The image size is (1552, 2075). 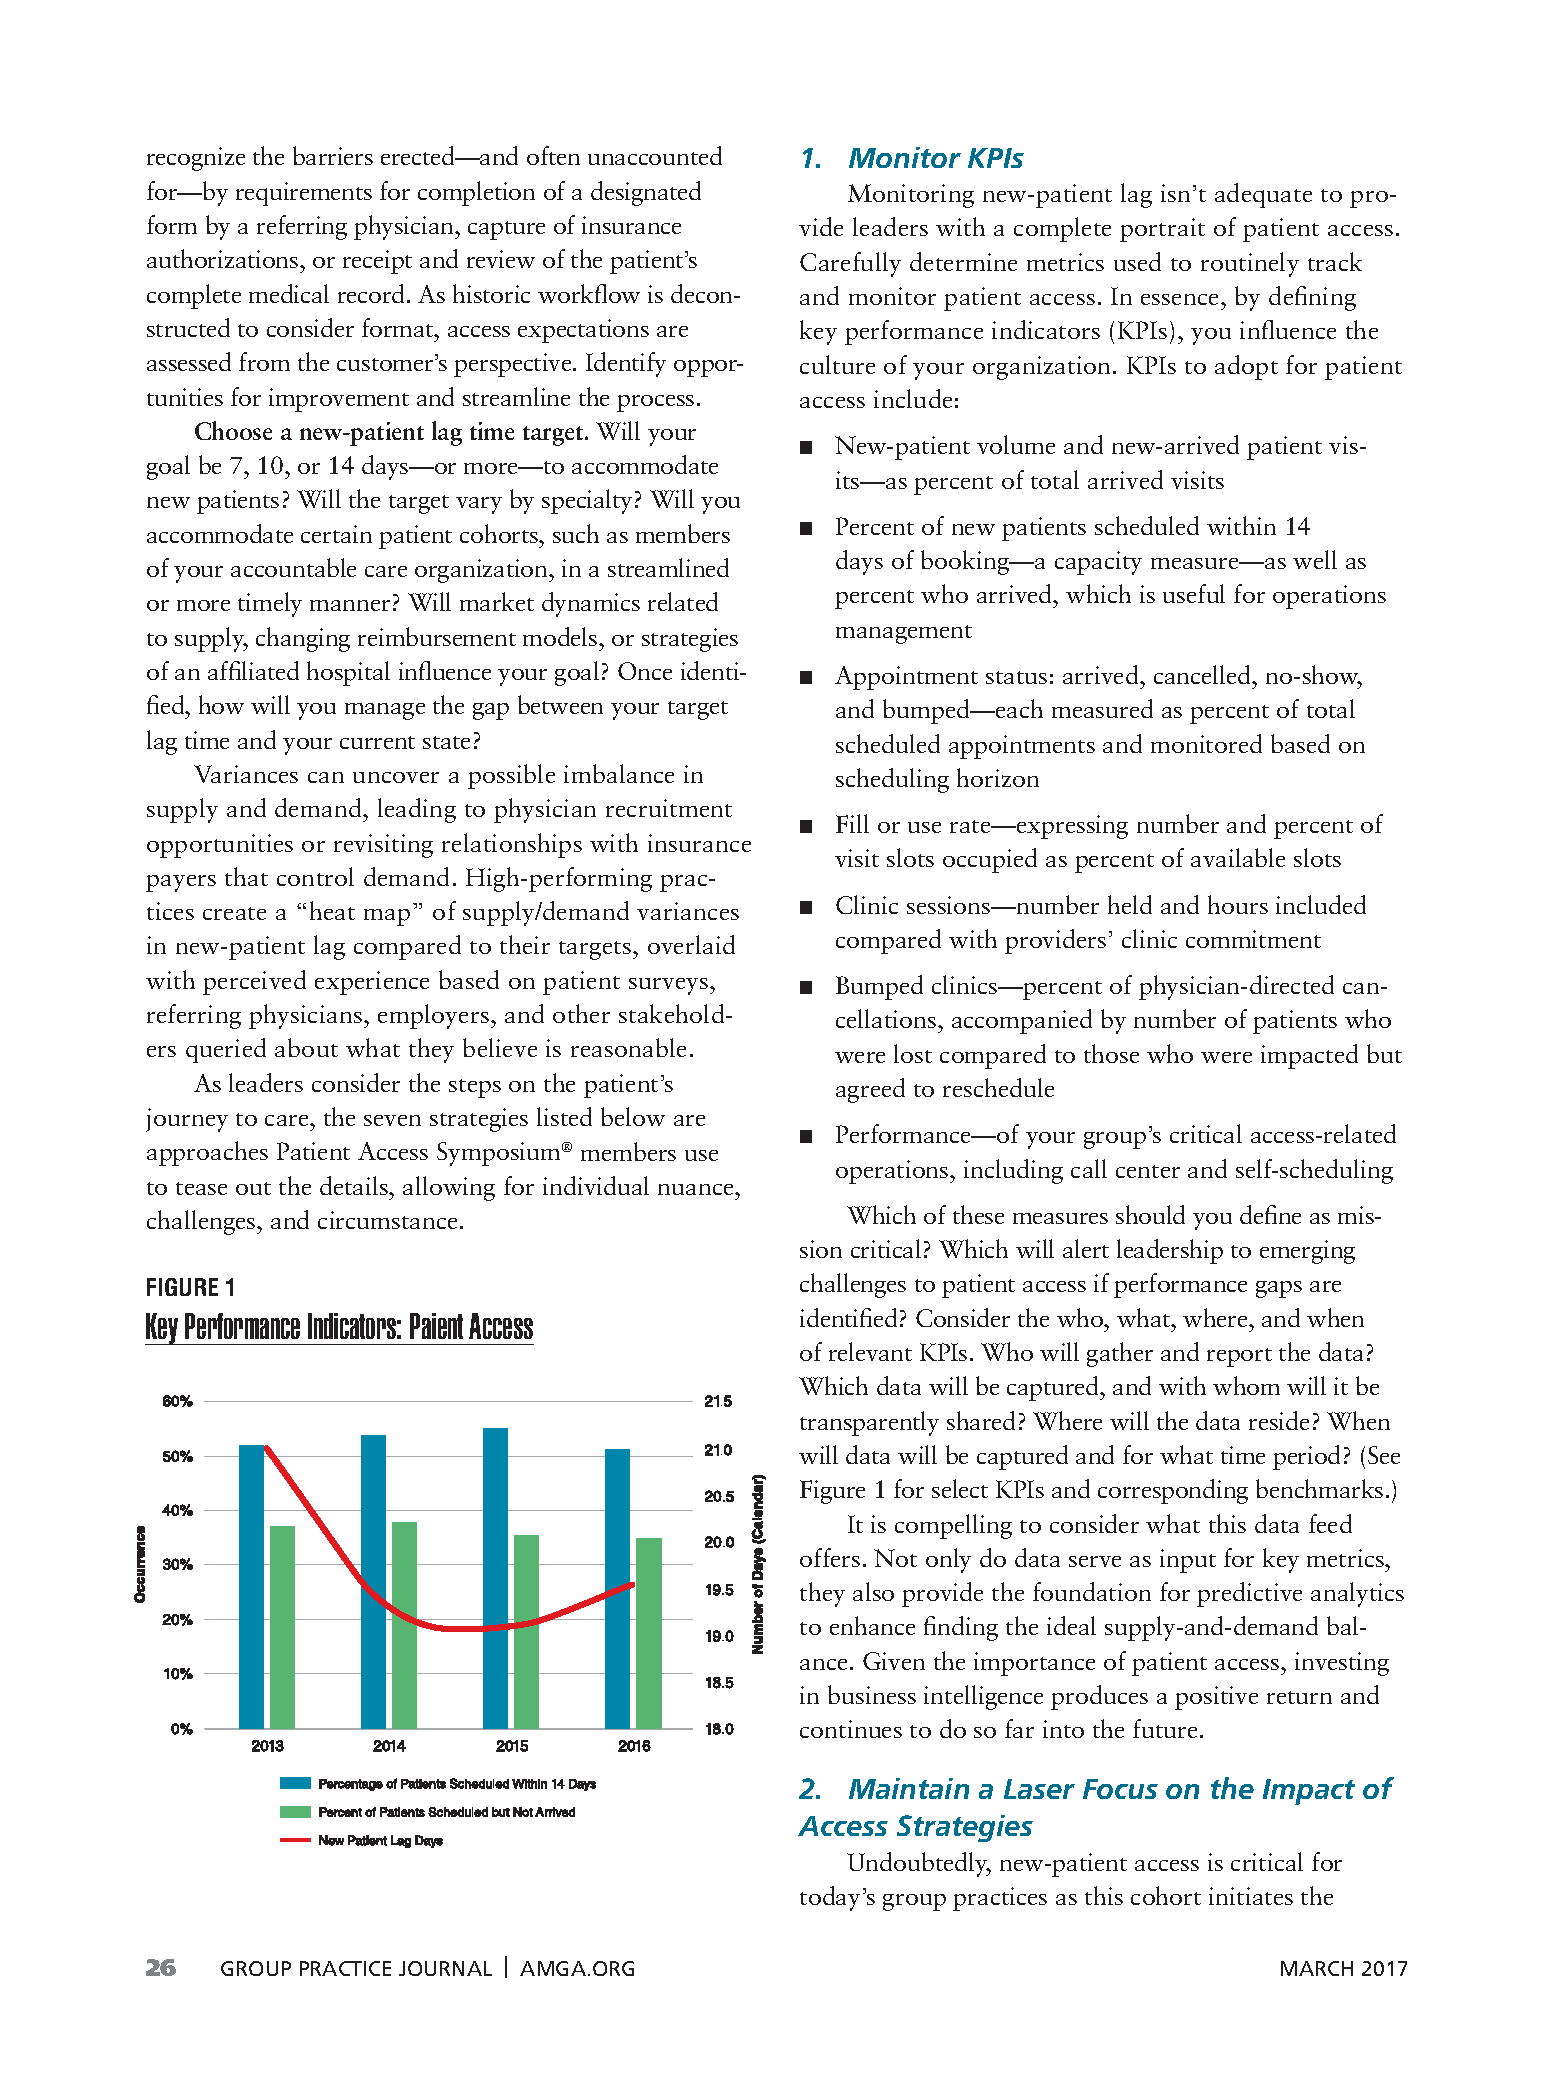 I want to click on initiates, so click(x=1251, y=1896).
